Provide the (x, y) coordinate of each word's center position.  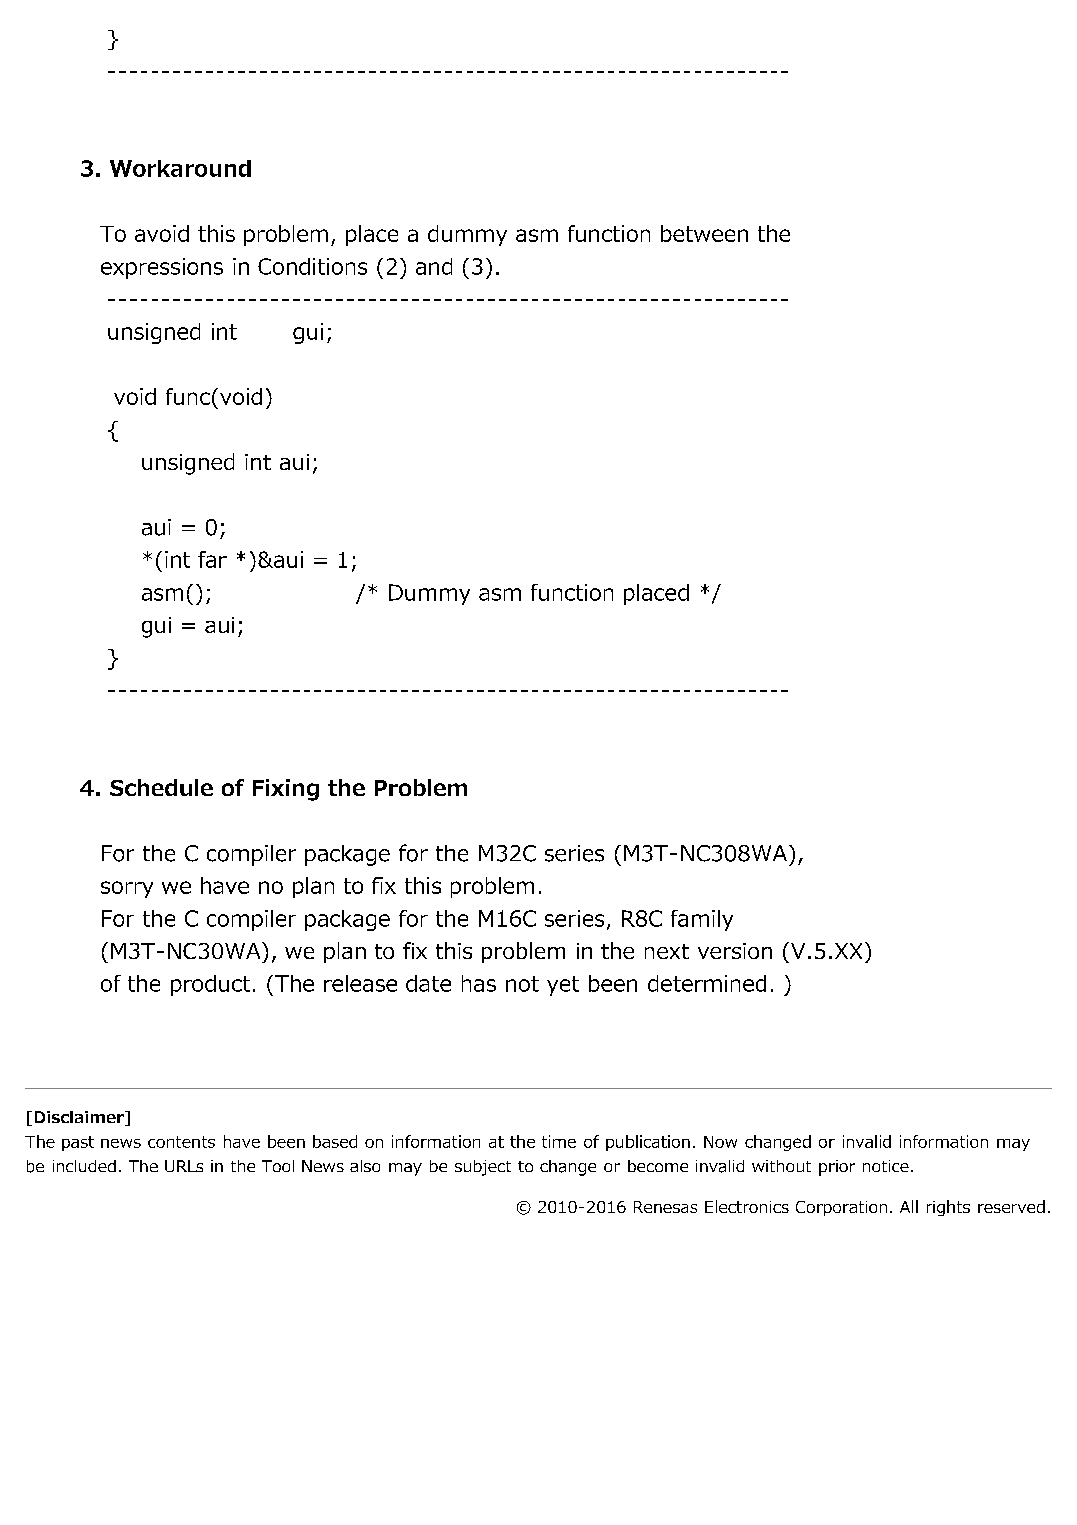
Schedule (161, 787)
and (434, 266)
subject (483, 1168)
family (702, 920)
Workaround (180, 168)
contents (181, 1142)
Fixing (286, 790)
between (704, 233)
